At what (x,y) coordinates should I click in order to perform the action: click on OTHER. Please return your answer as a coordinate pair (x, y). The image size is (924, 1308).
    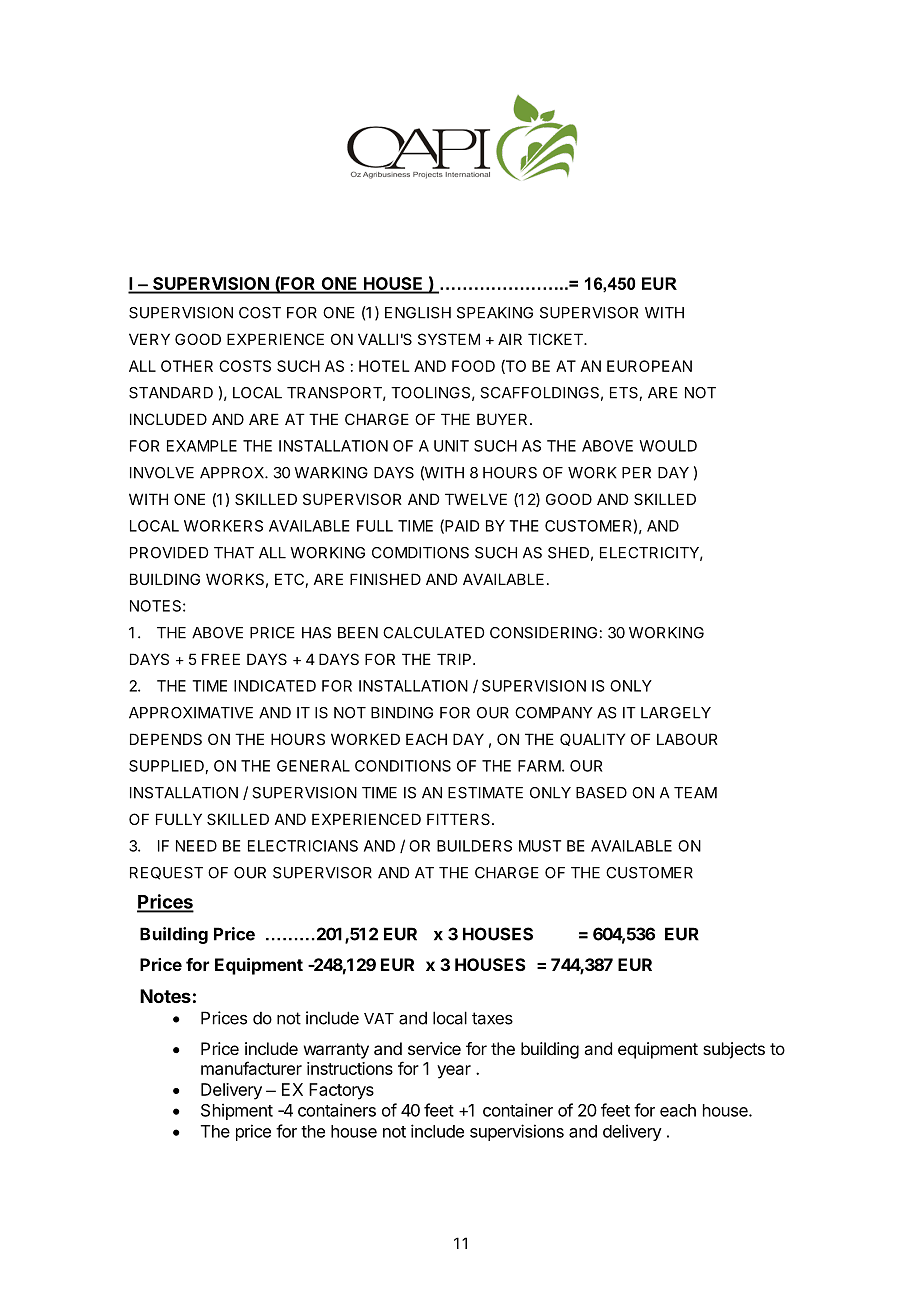
    Looking at the image, I should click on (187, 366).
